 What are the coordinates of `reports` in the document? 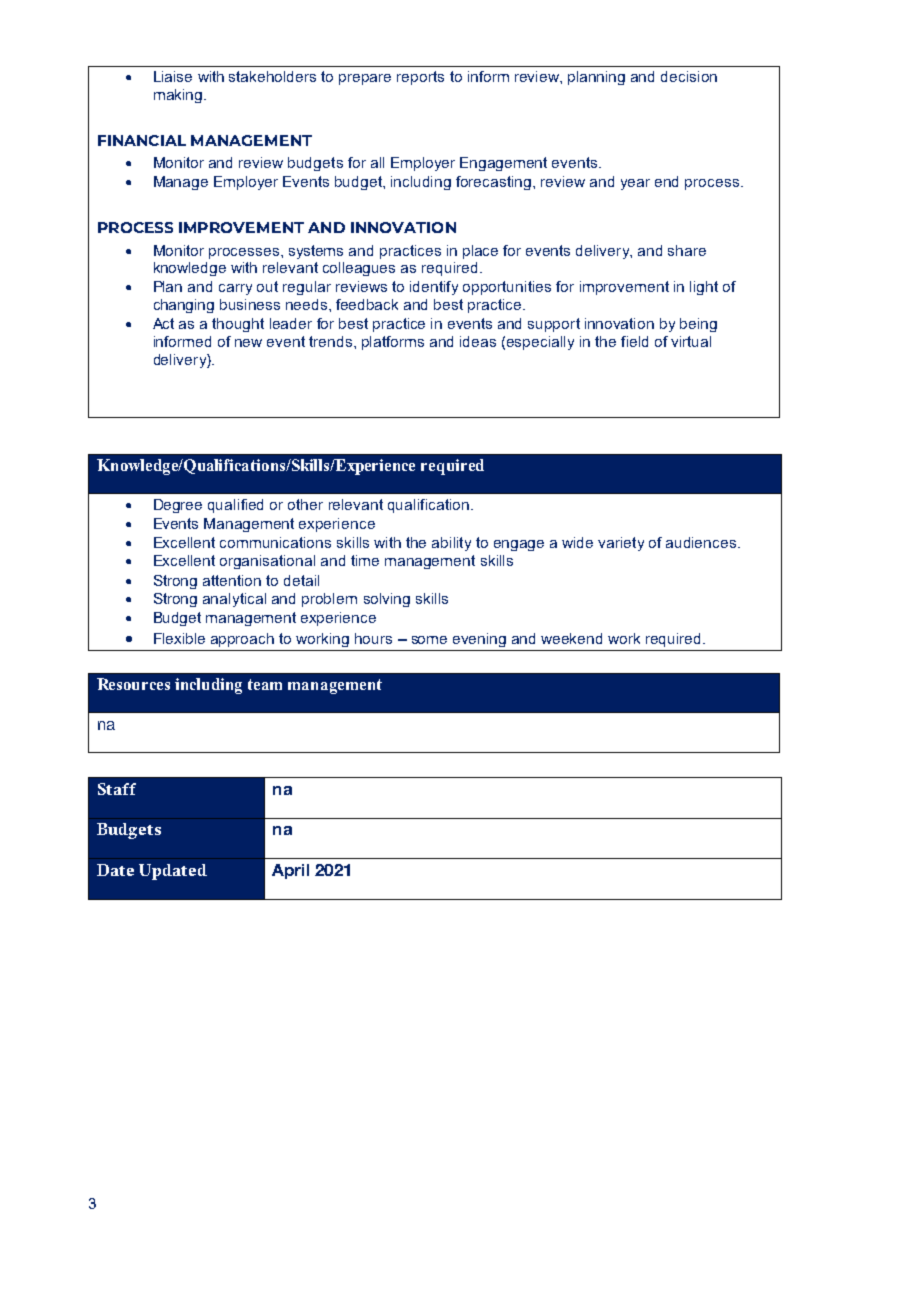 It's located at (420, 78).
